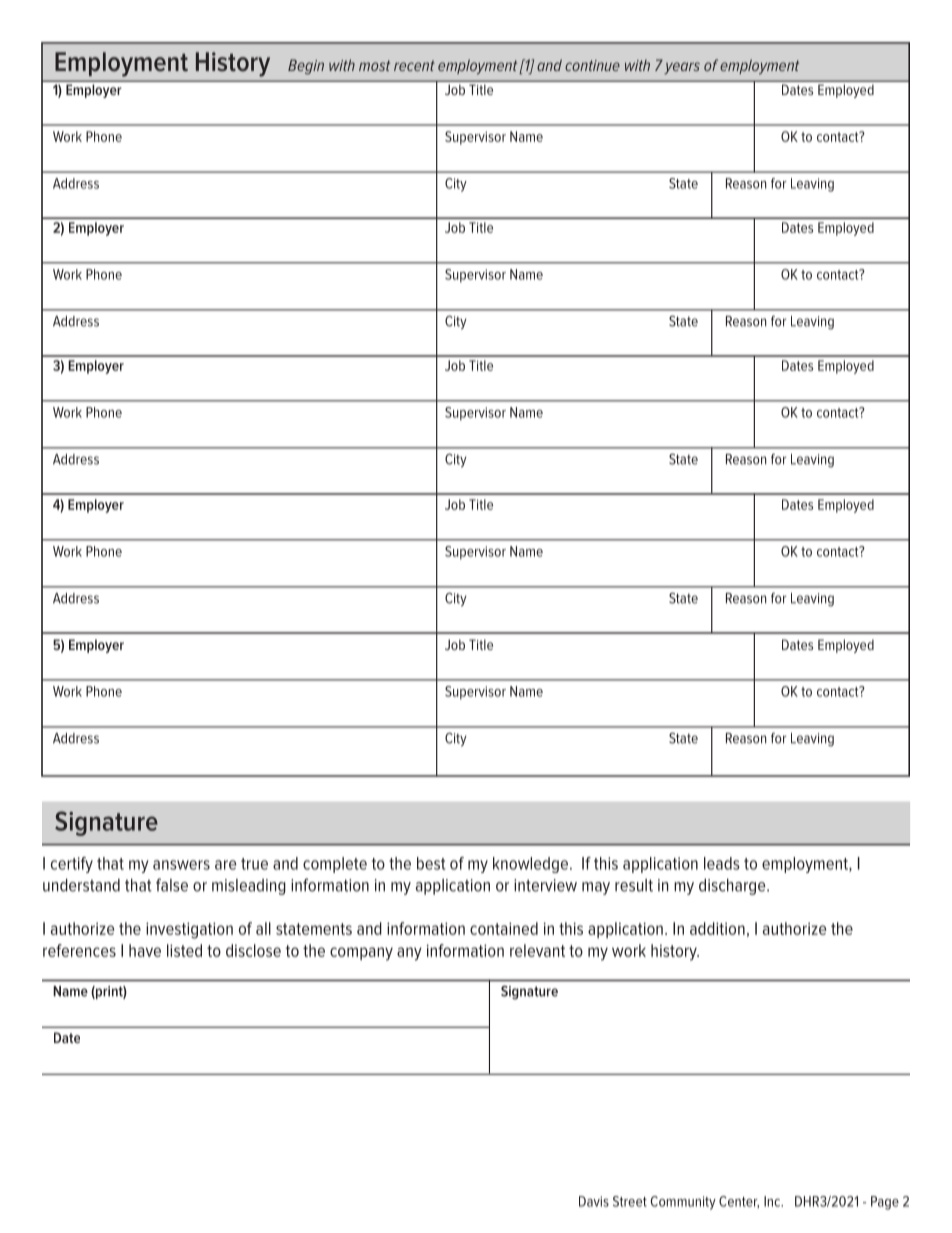  Describe the element at coordinates (184, 950) in the screenshot. I see `listed` at that location.
